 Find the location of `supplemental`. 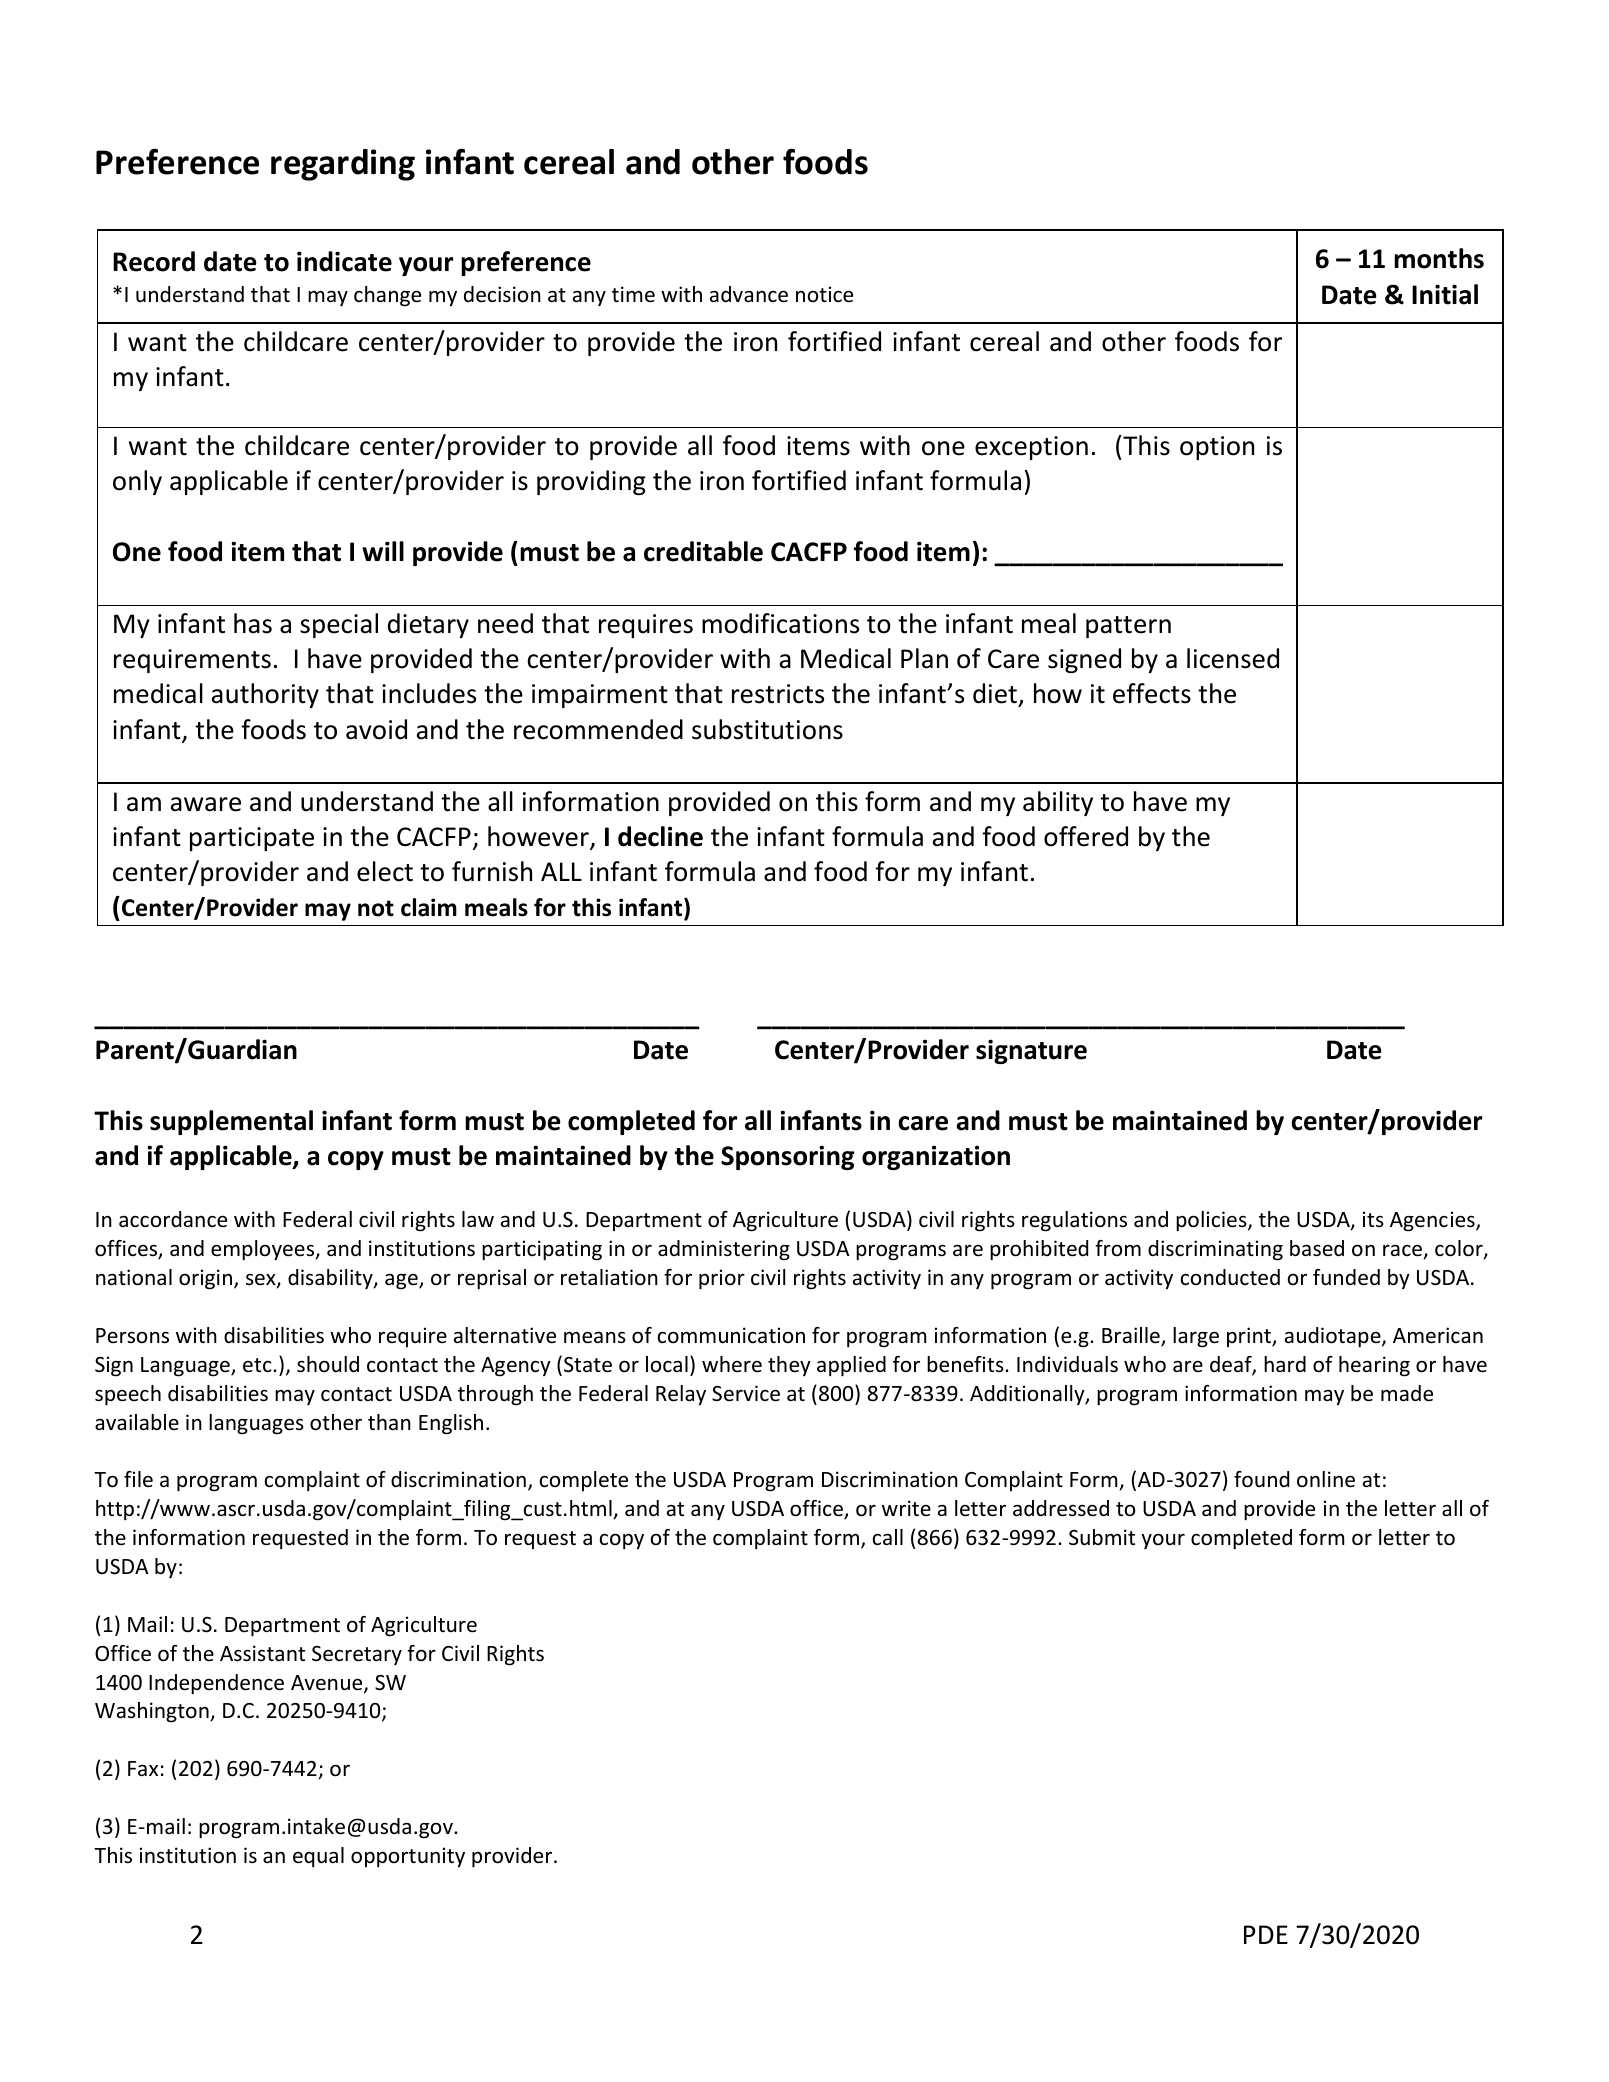

supplemental is located at coordinates (231, 1122).
